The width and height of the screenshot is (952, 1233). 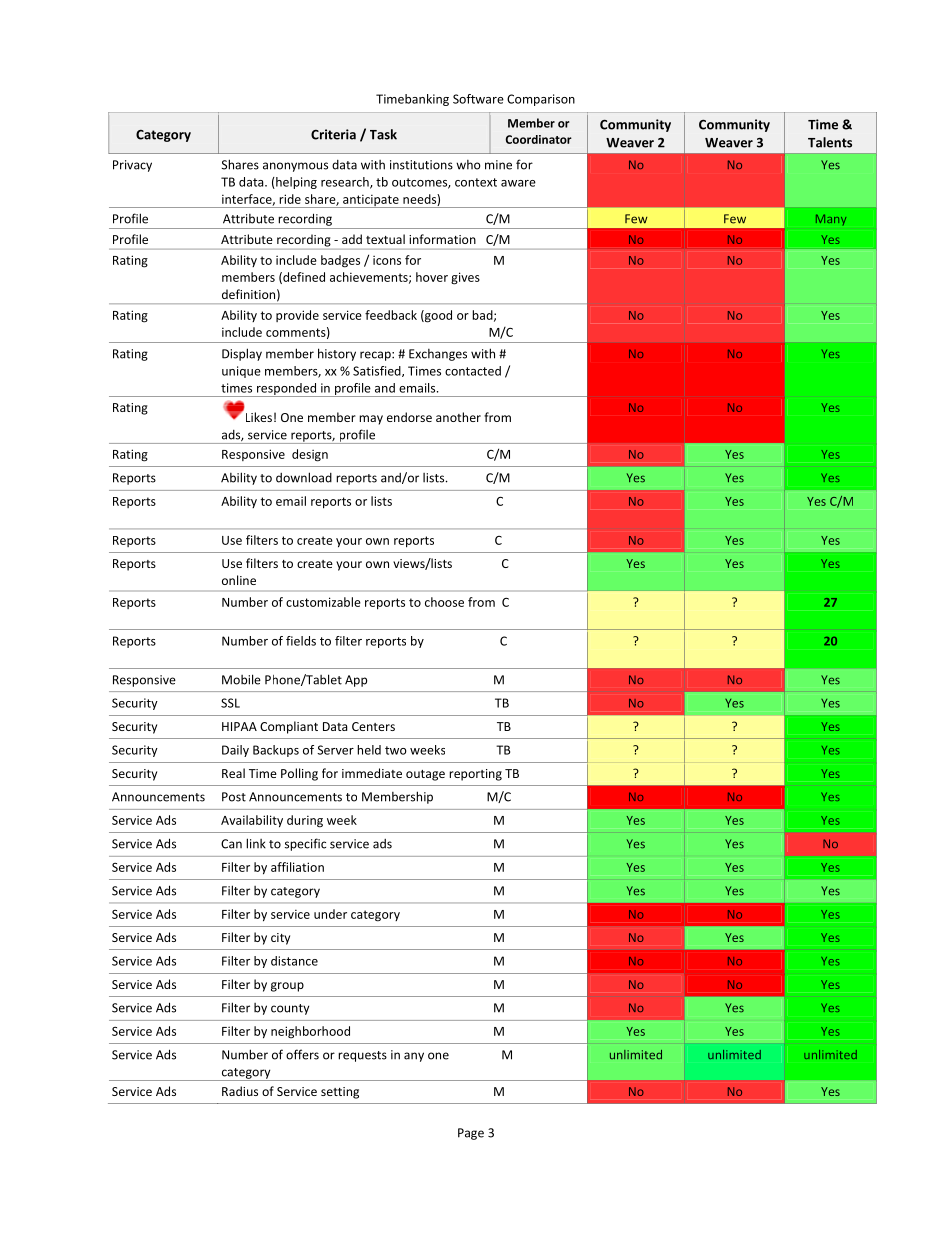 What do you see at coordinates (471, 1134) in the screenshot?
I see `Page` at bounding box center [471, 1134].
